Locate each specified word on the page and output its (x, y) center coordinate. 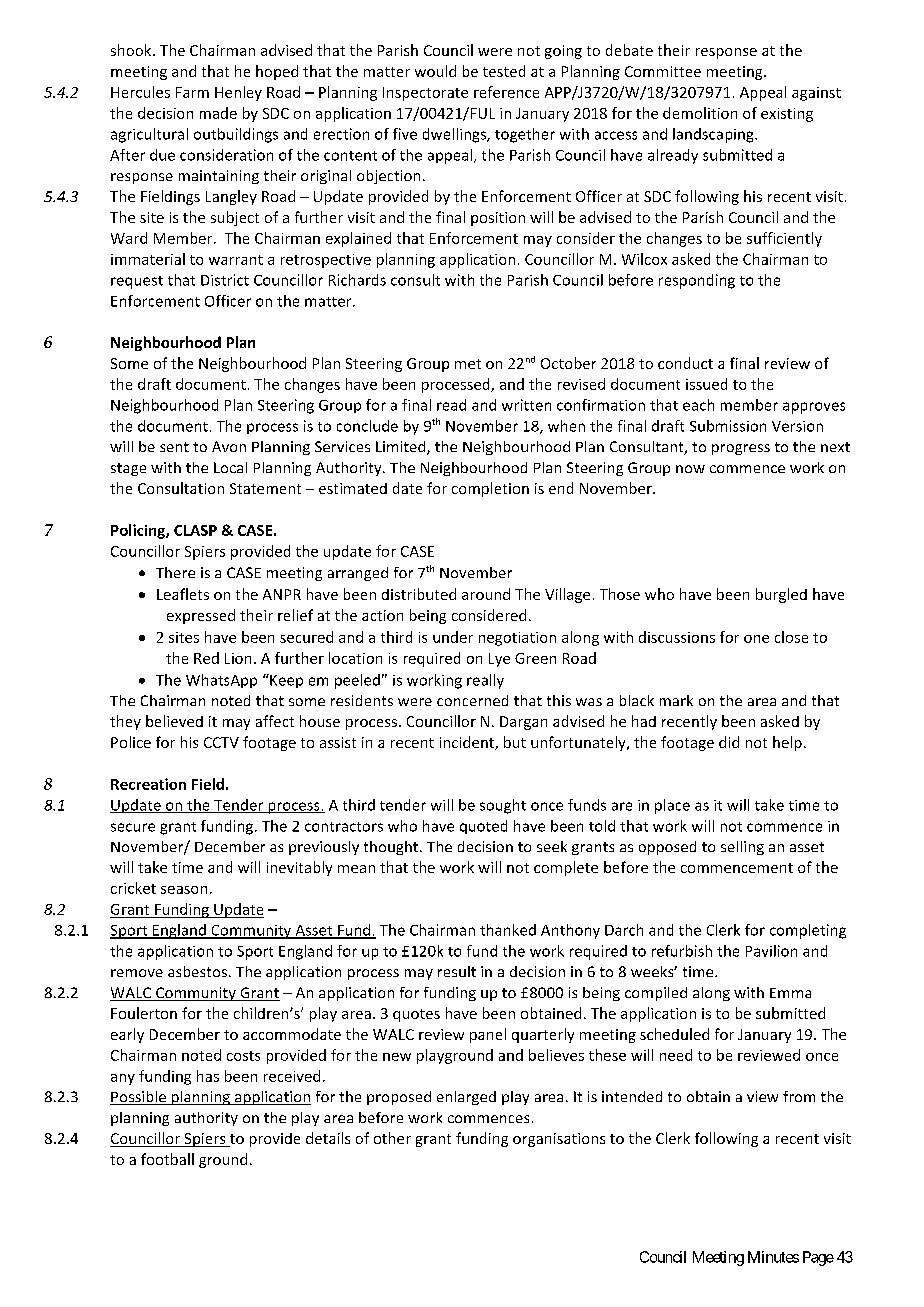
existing (787, 115)
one (756, 639)
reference (506, 92)
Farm (192, 92)
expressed (201, 616)
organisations (559, 1140)
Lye (499, 660)
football (167, 1159)
